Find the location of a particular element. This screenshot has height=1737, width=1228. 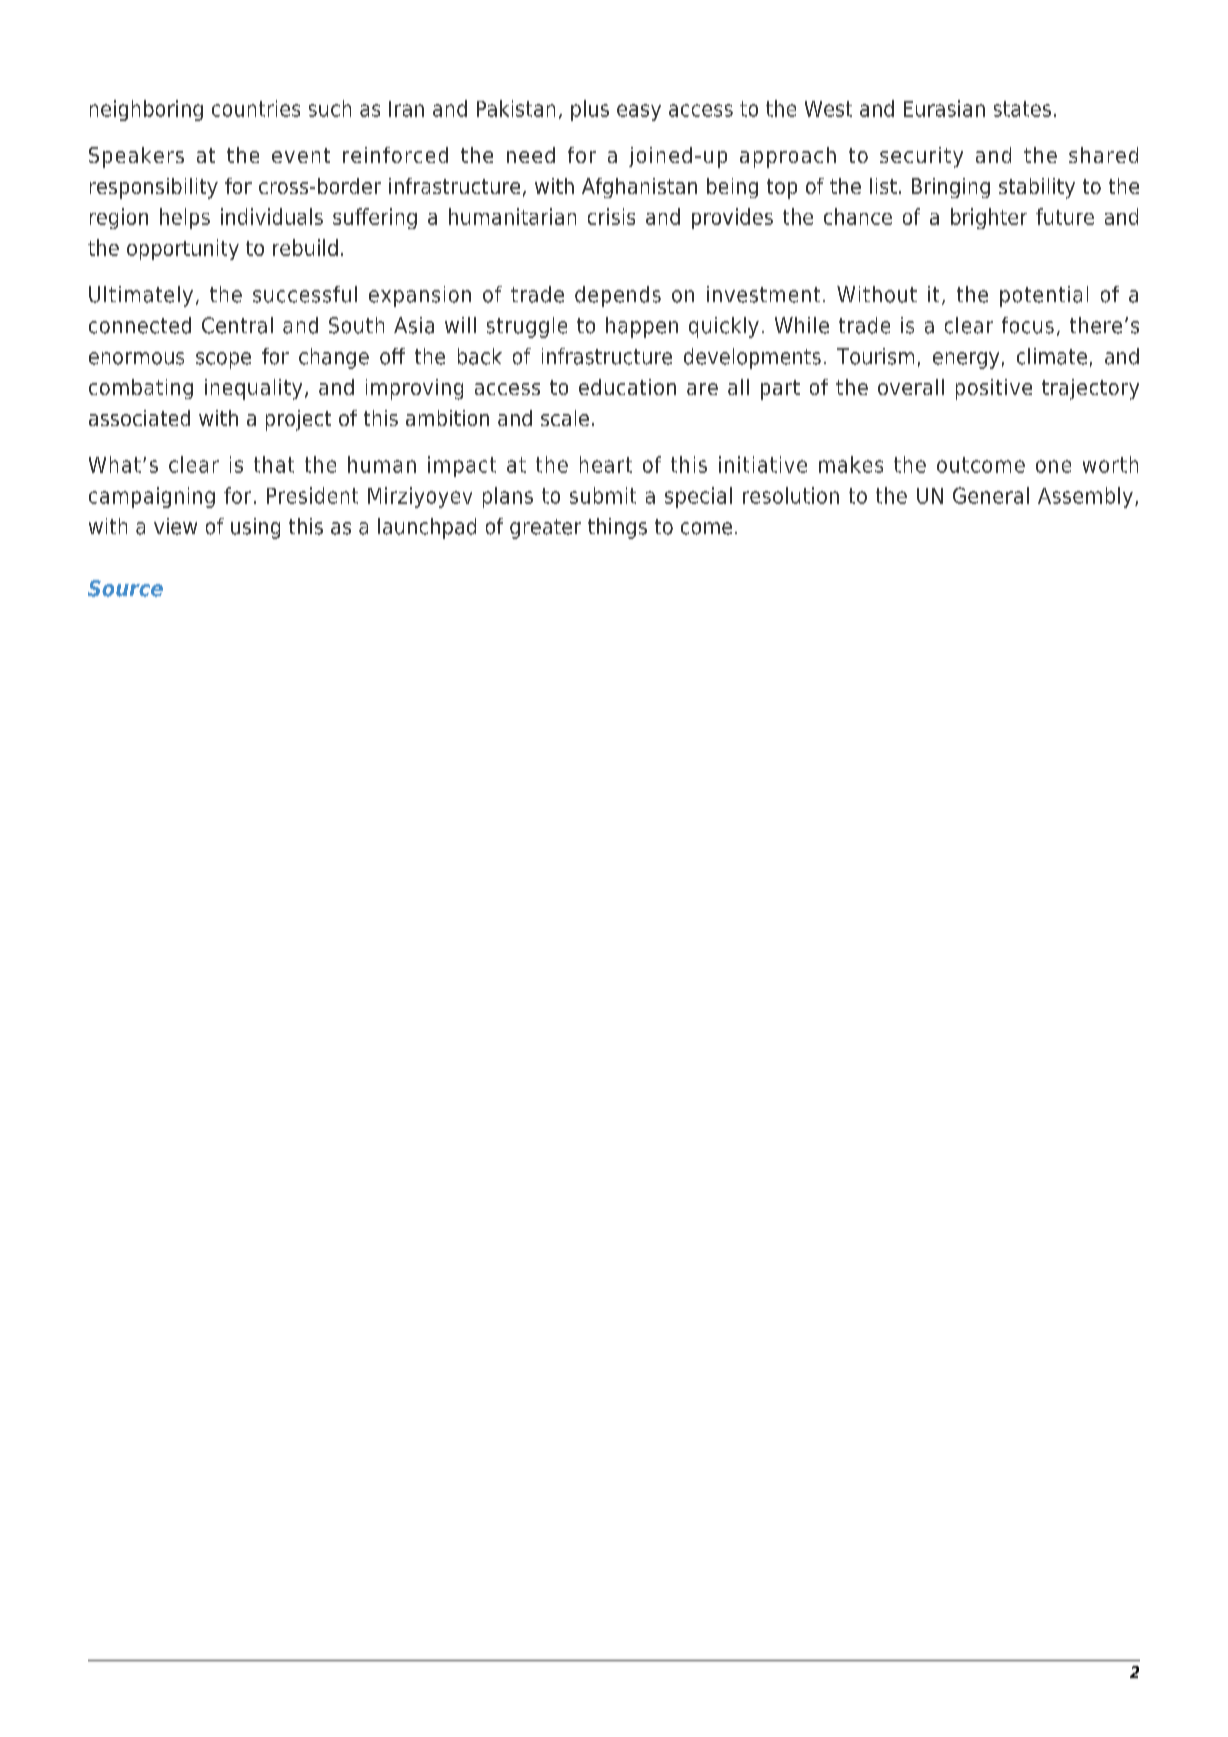

depends is located at coordinates (618, 296).
